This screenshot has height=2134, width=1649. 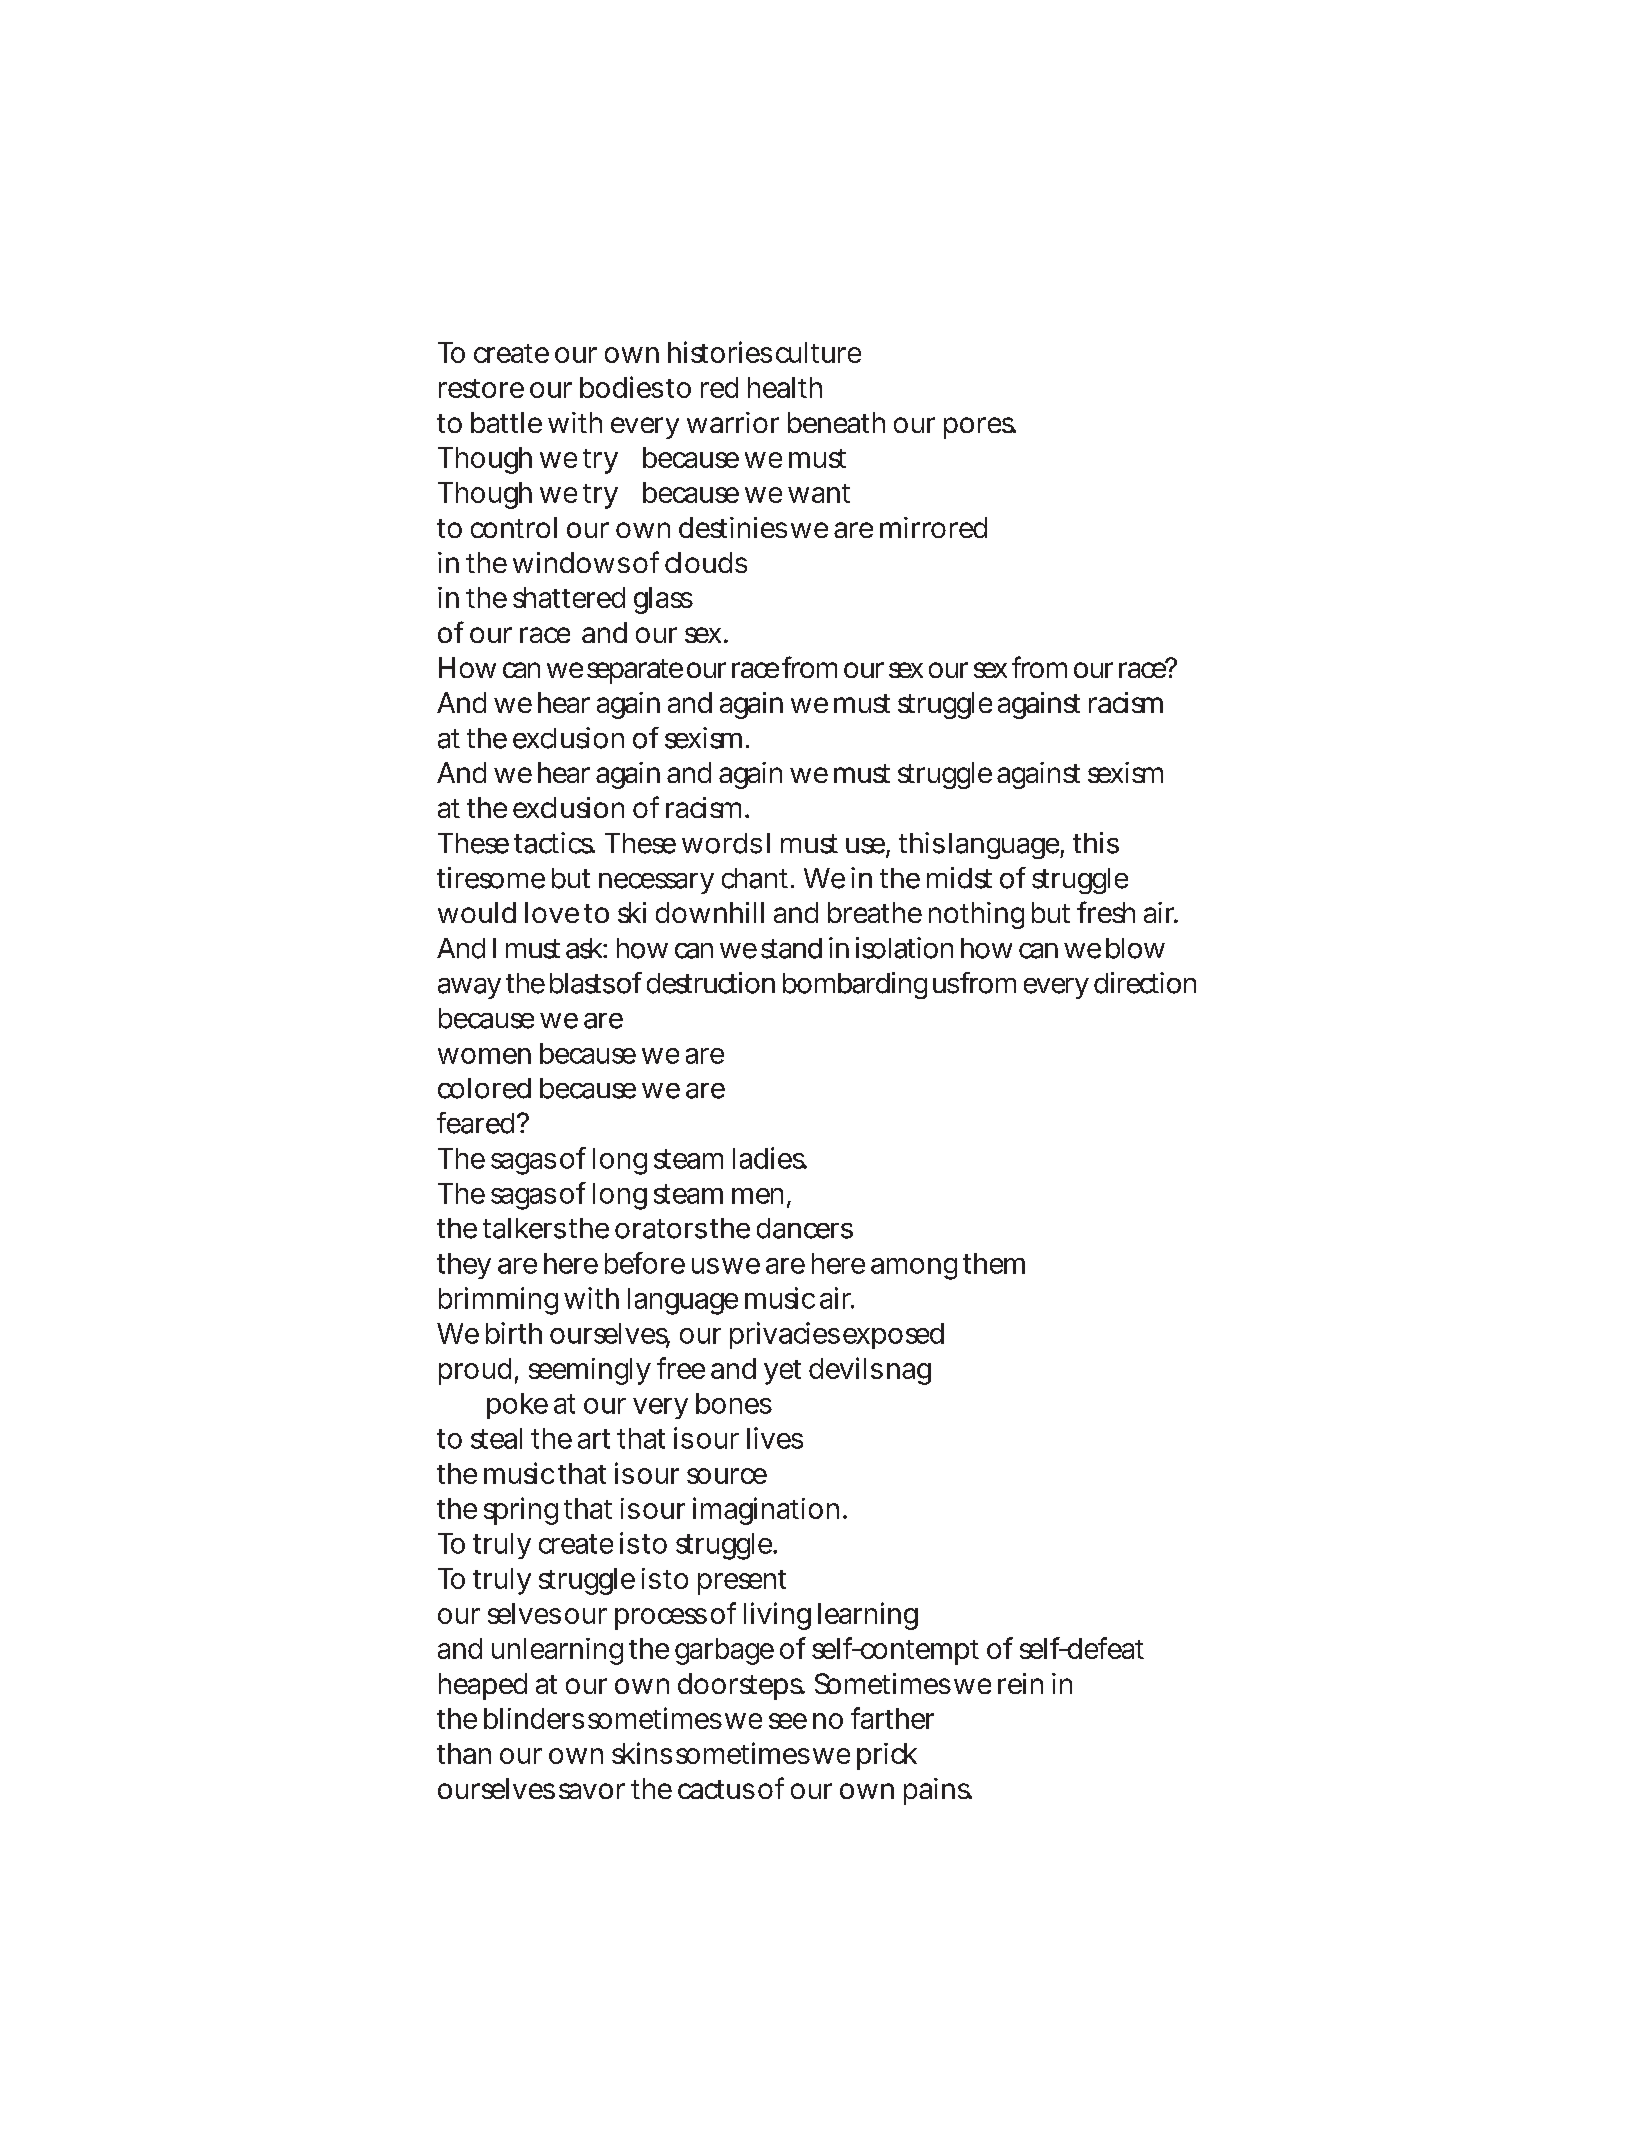 What do you see at coordinates (534, 1718) in the screenshot?
I see `blinders` at bounding box center [534, 1718].
